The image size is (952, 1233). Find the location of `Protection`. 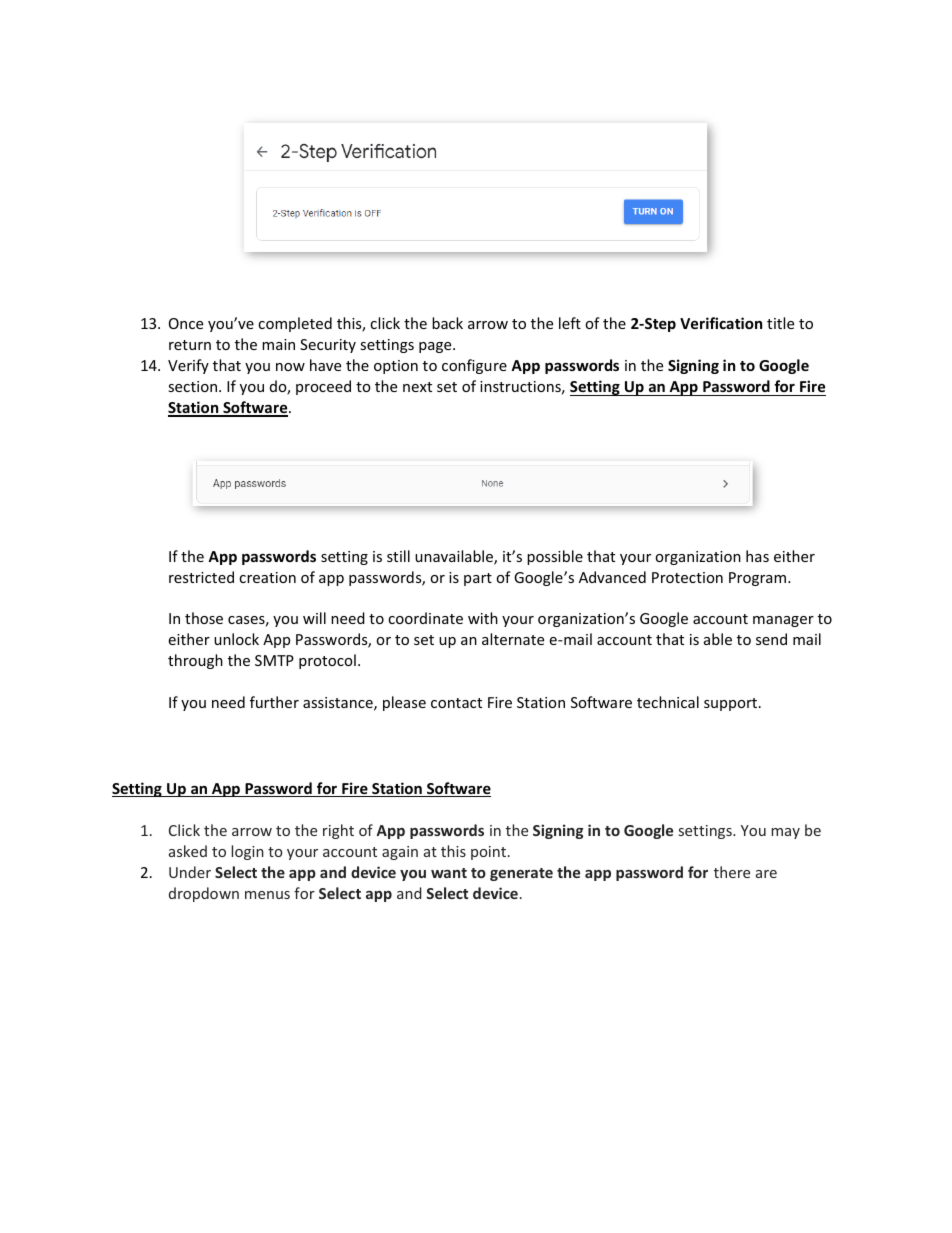

Protection is located at coordinates (687, 577).
